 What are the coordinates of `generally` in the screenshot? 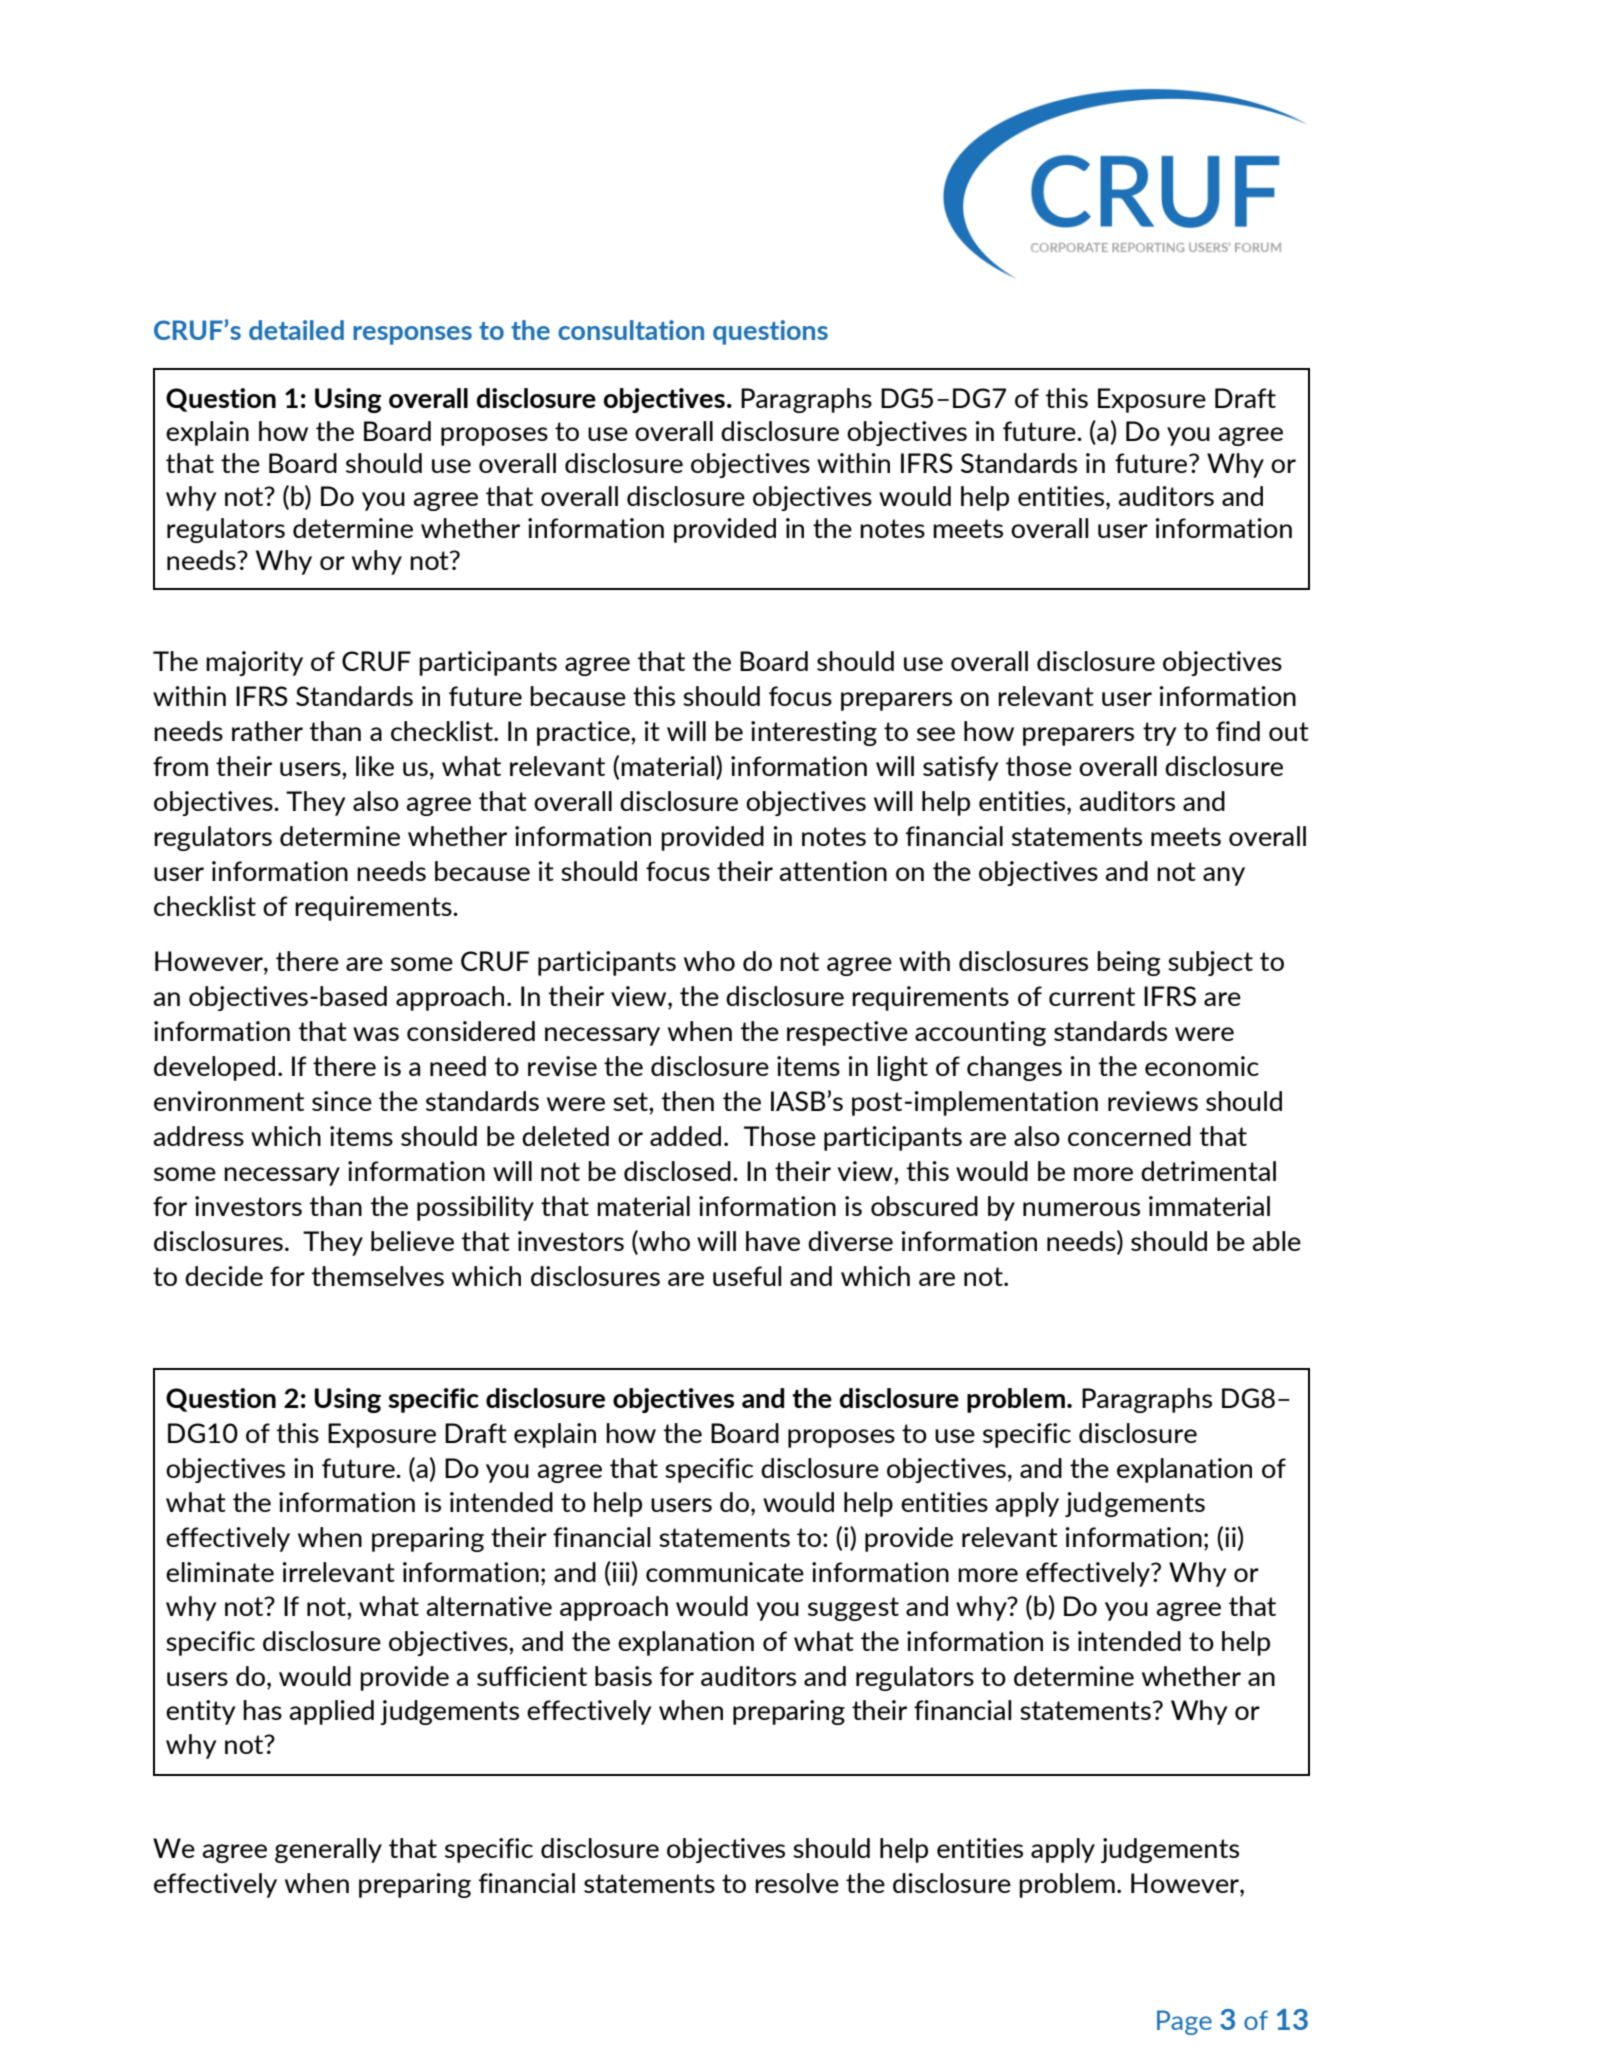 It's located at (328, 1850).
